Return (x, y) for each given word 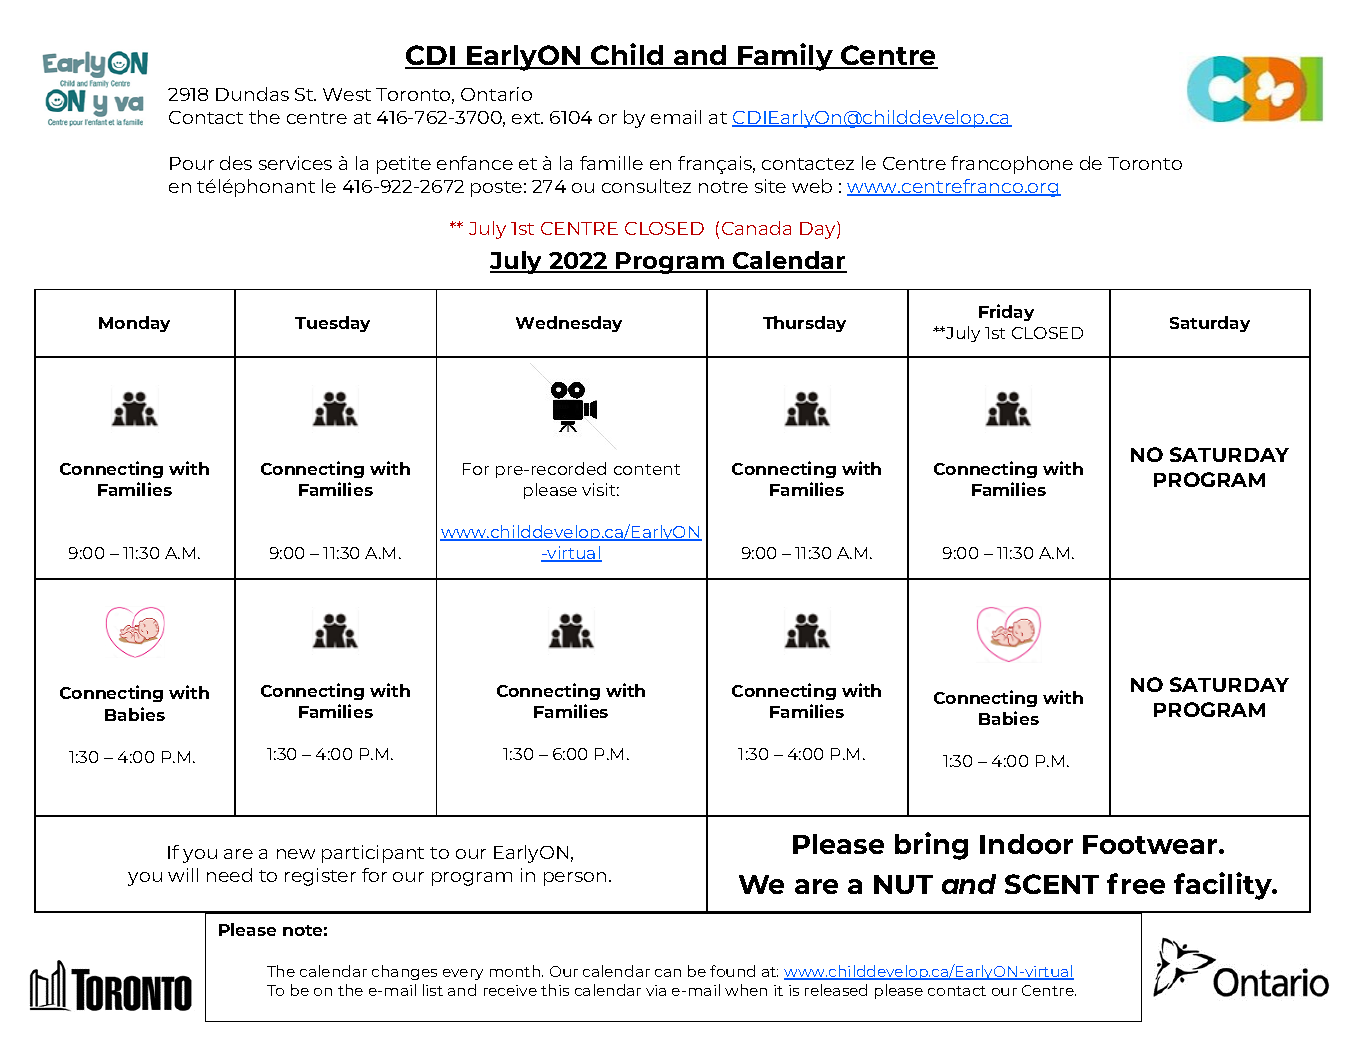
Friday (1006, 312)
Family (785, 57)
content (647, 469)
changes (404, 972)
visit (600, 489)
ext (527, 118)
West (347, 94)
